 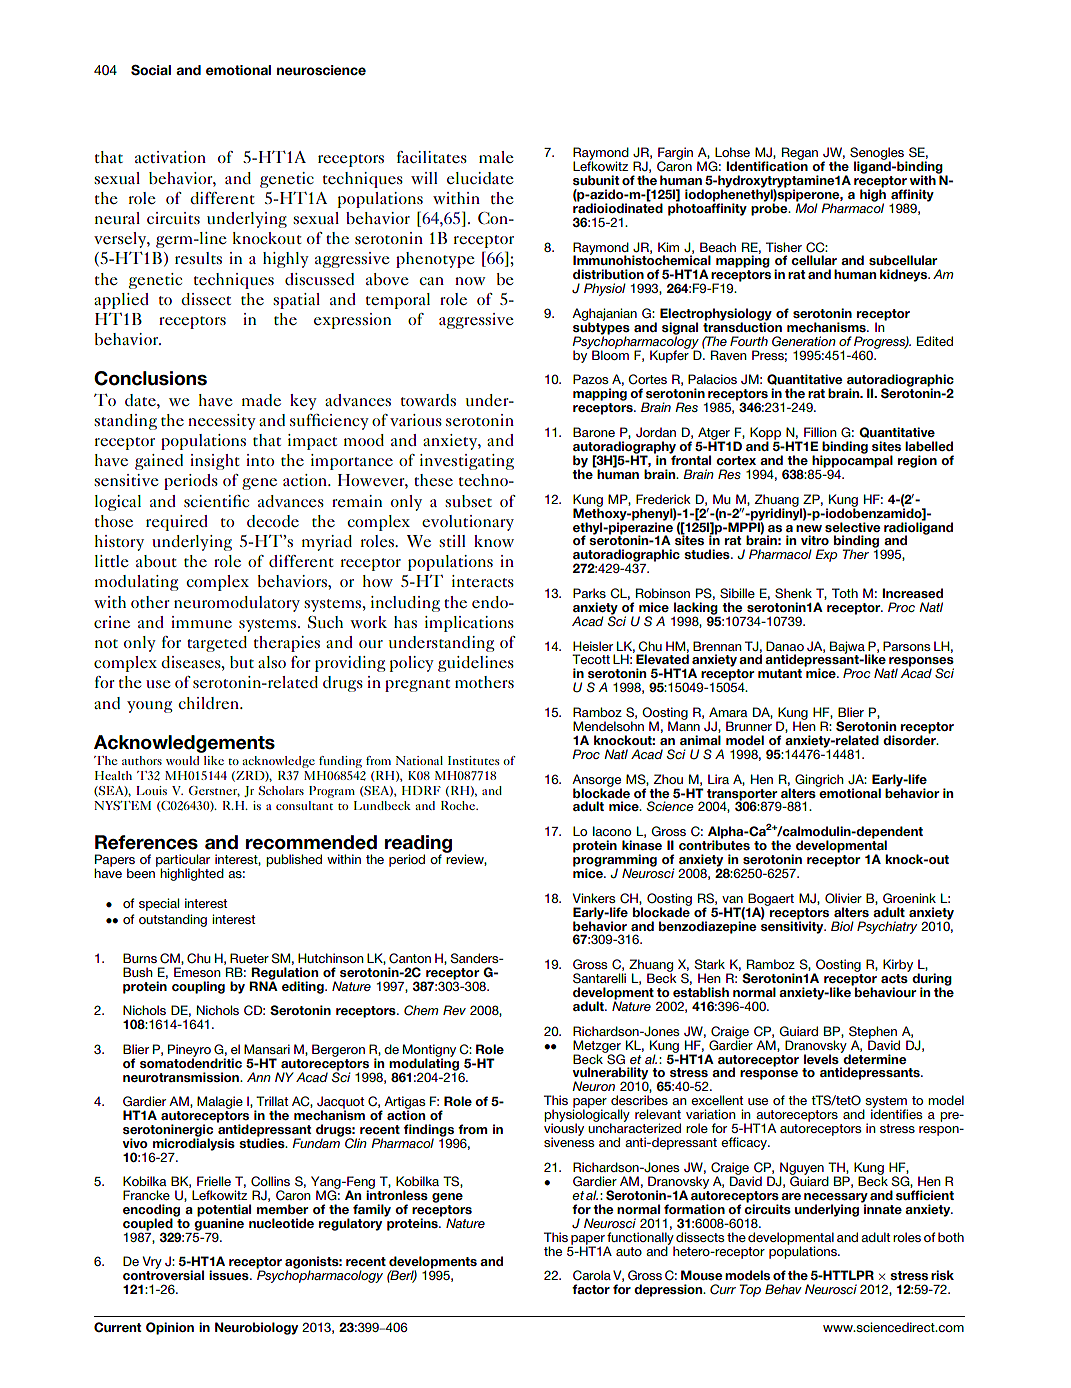 I want to click on Metzger, so click(x=598, y=1047).
